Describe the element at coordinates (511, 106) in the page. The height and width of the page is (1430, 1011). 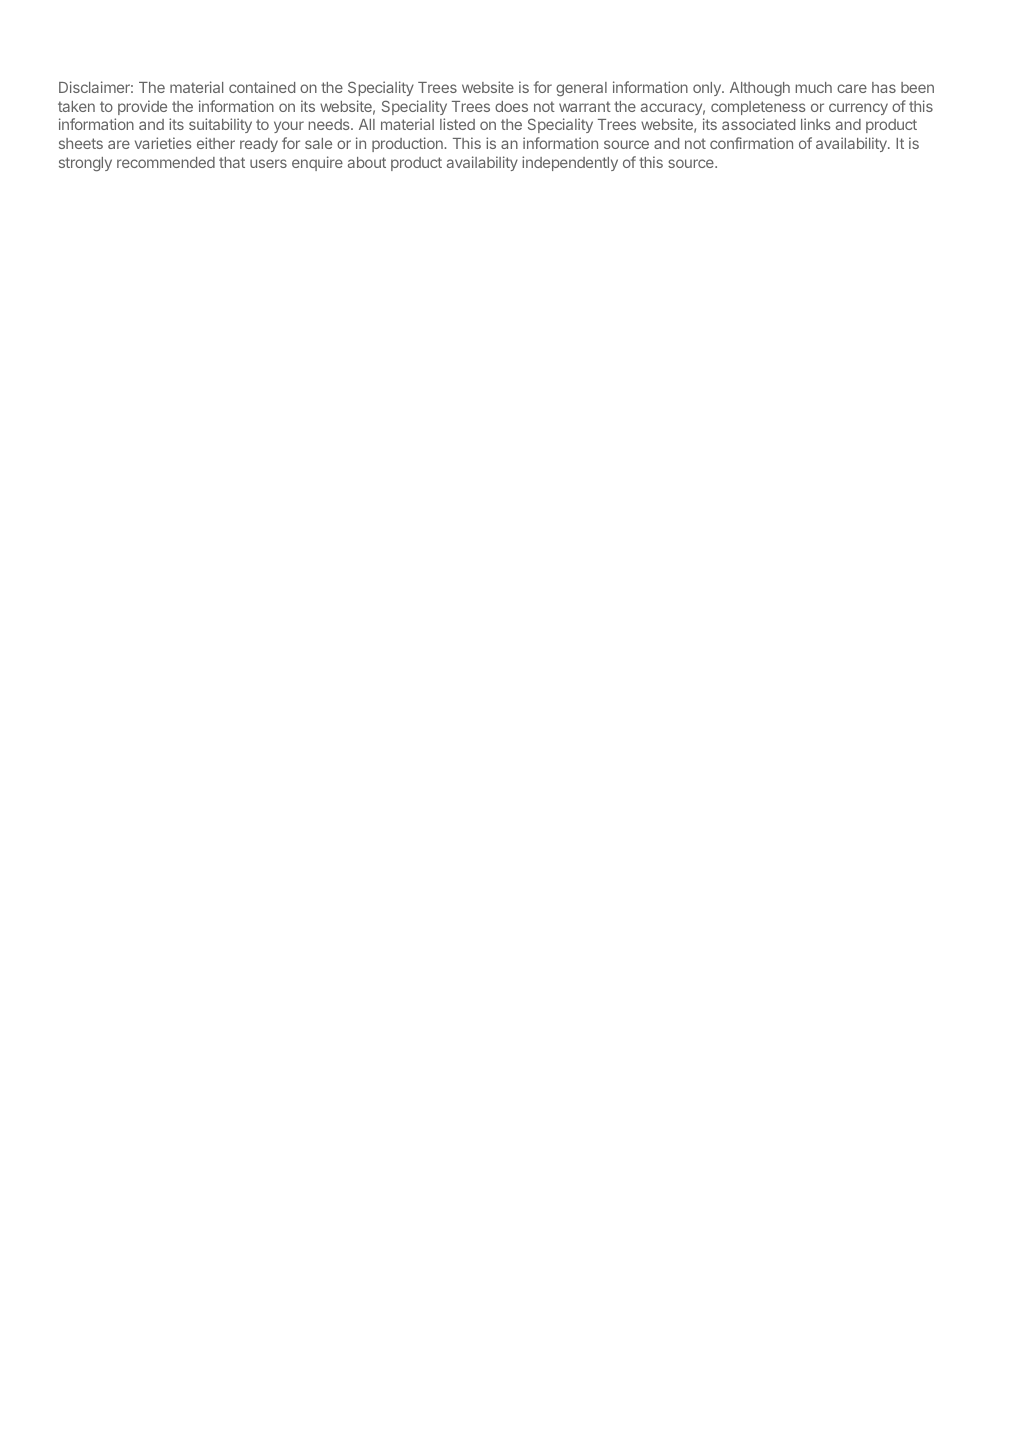
I see `does` at that location.
